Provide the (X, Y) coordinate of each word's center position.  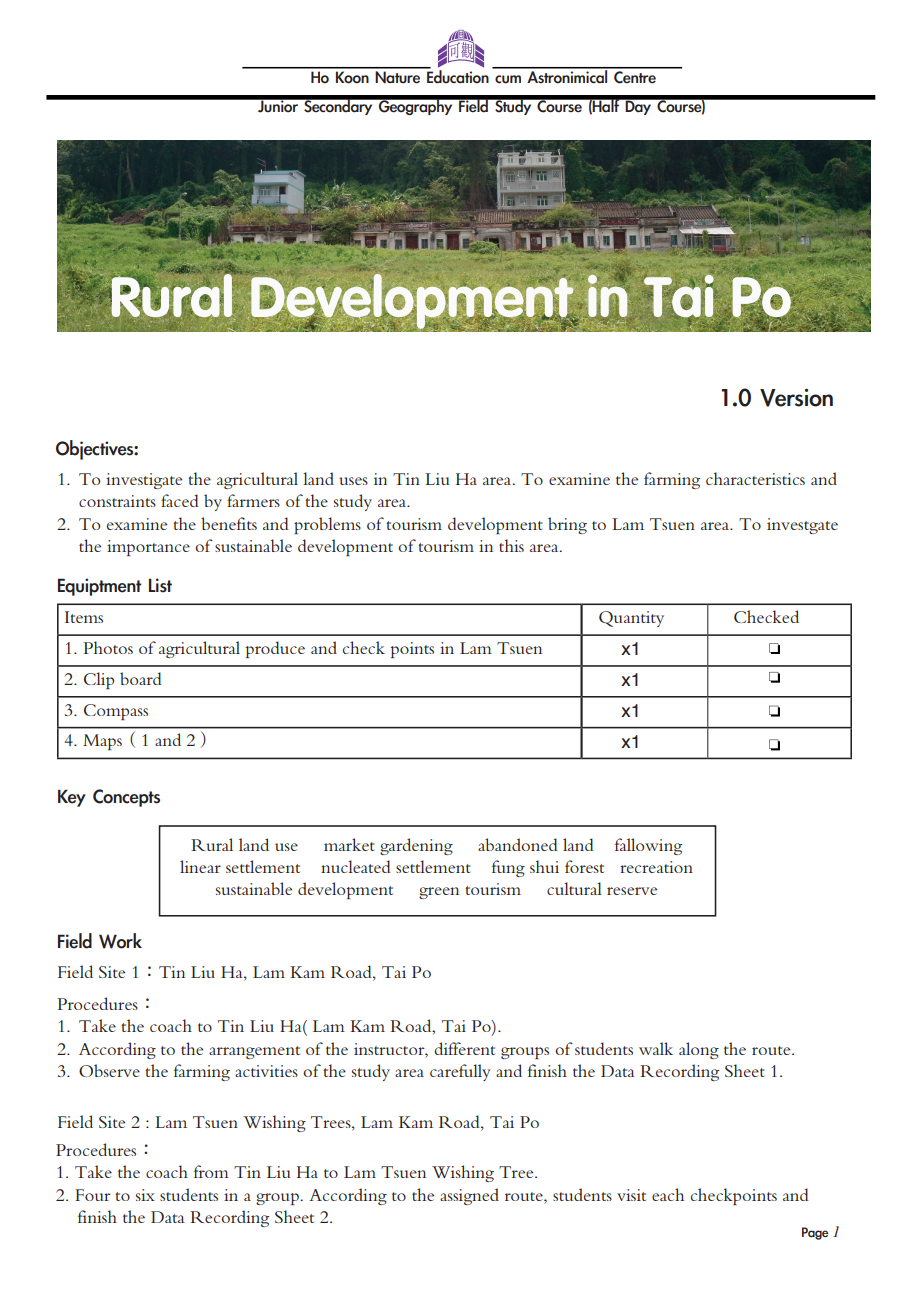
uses (353, 481)
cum (508, 79)
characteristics (755, 478)
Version (796, 397)
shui (544, 866)
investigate (144, 481)
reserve (632, 891)
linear (200, 866)
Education (457, 76)
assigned (469, 1196)
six (145, 1195)
